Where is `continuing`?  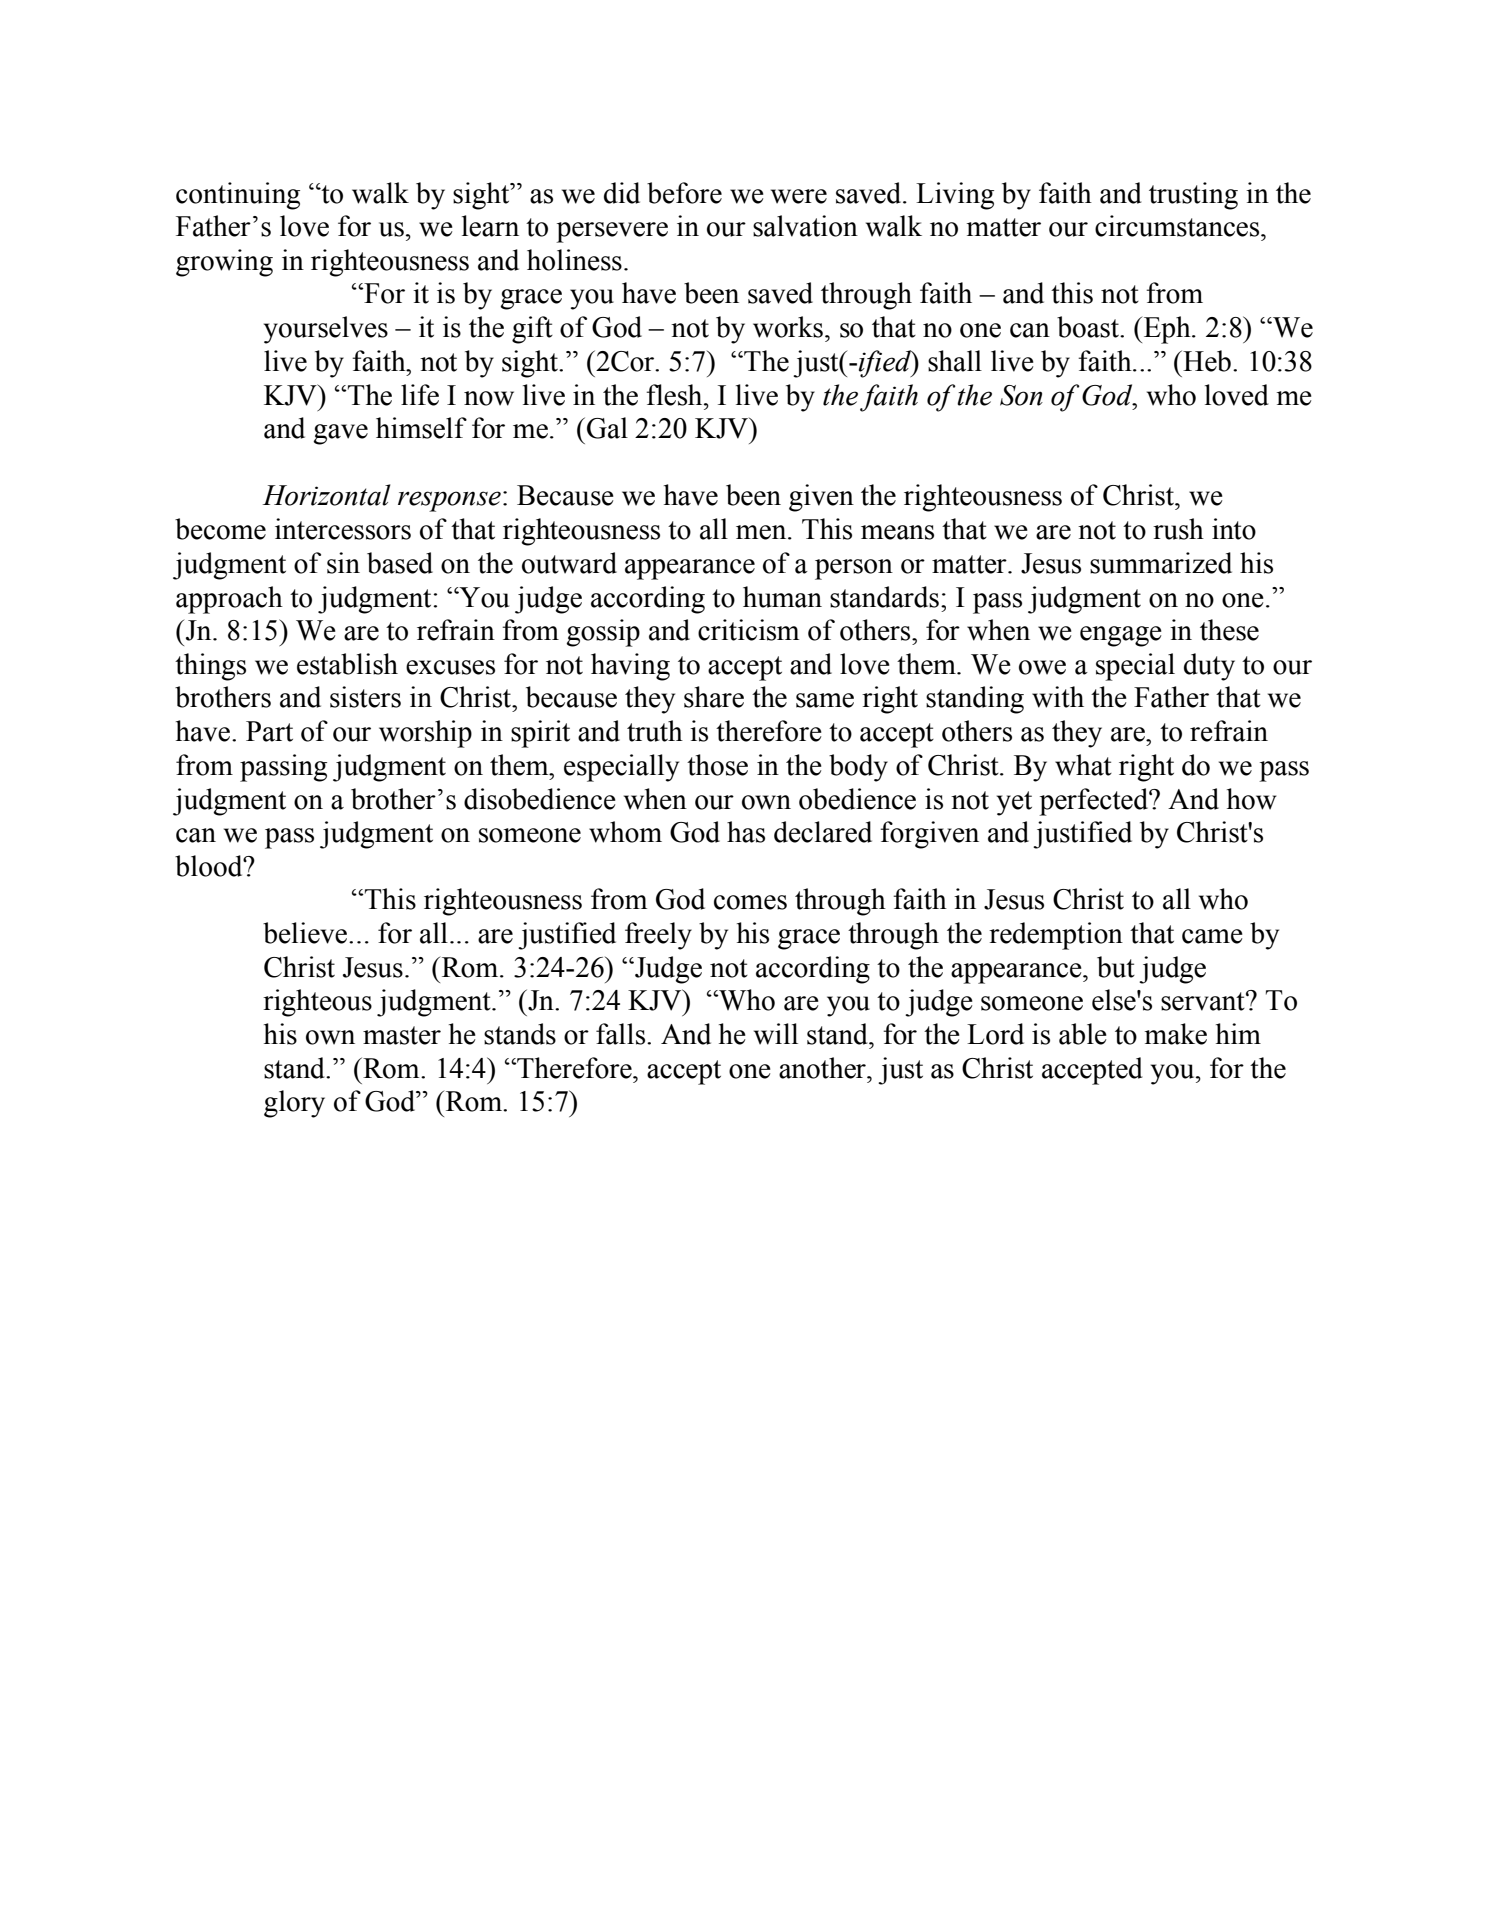 continuing is located at coordinates (238, 196).
